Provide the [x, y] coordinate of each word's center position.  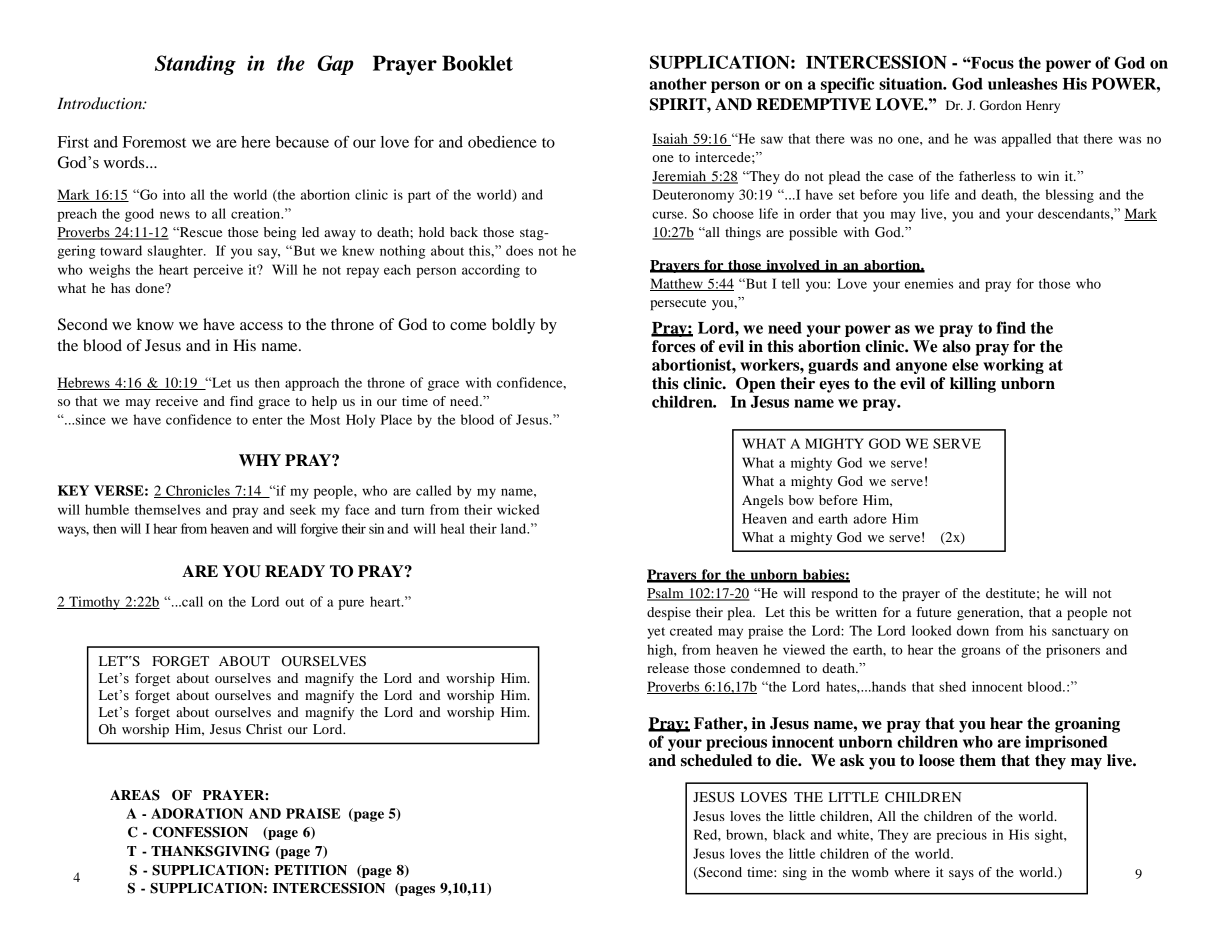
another [678, 84]
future [934, 612]
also [956, 346]
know [155, 324]
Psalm [666, 594]
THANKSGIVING [210, 851]
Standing [195, 65]
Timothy [94, 603]
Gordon [1001, 105]
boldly [513, 326]
